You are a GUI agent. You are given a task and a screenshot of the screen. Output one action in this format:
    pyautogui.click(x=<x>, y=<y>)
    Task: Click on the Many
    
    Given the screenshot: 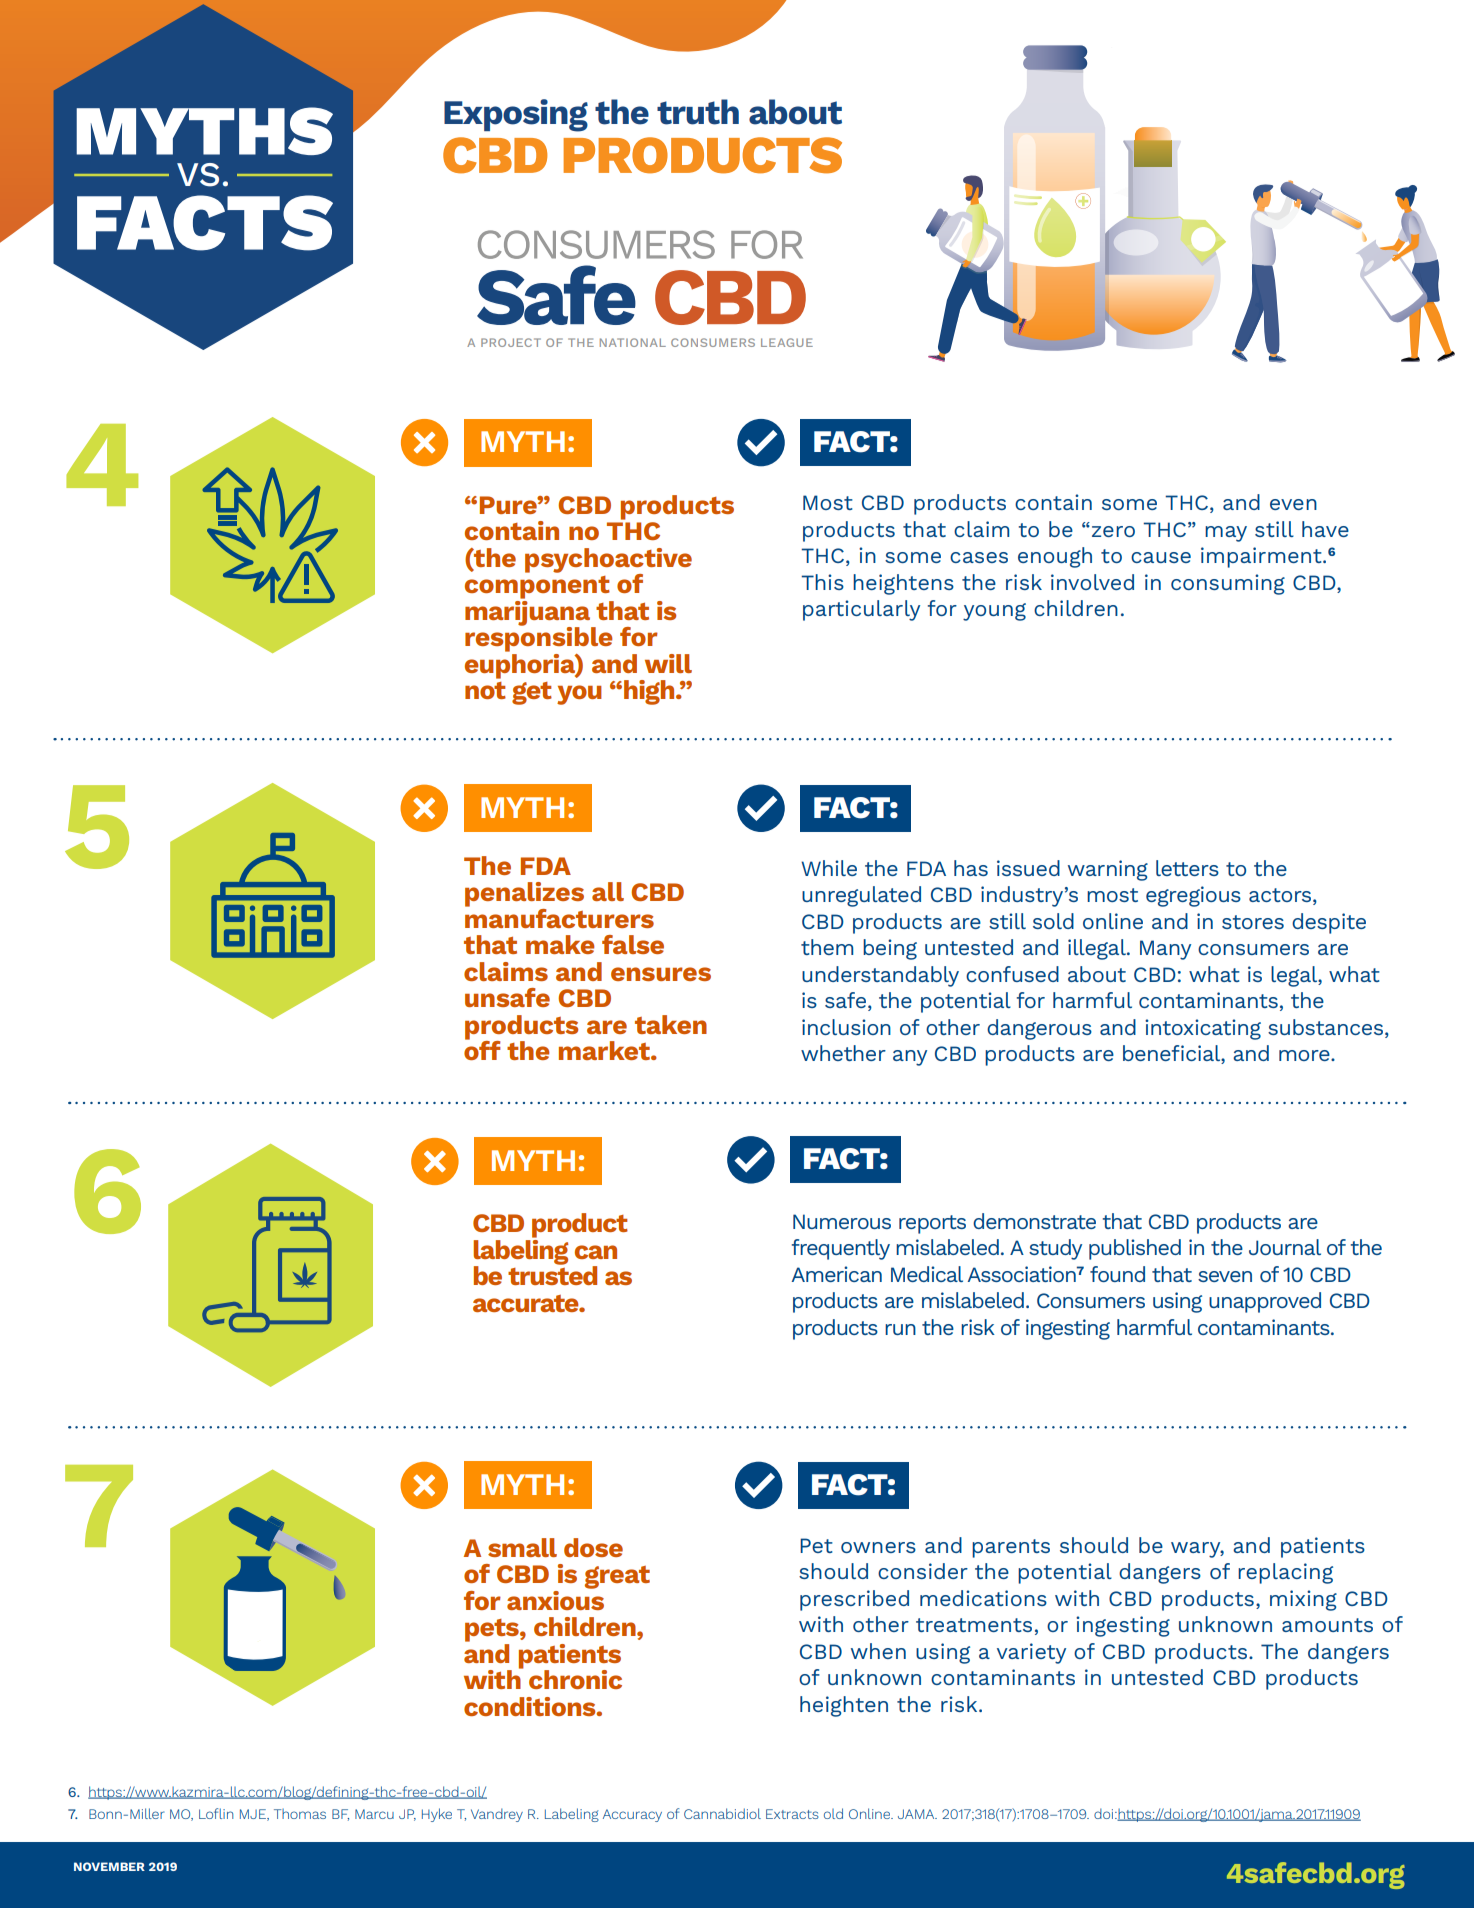 What is the action you would take?
    pyautogui.click(x=1165, y=950)
